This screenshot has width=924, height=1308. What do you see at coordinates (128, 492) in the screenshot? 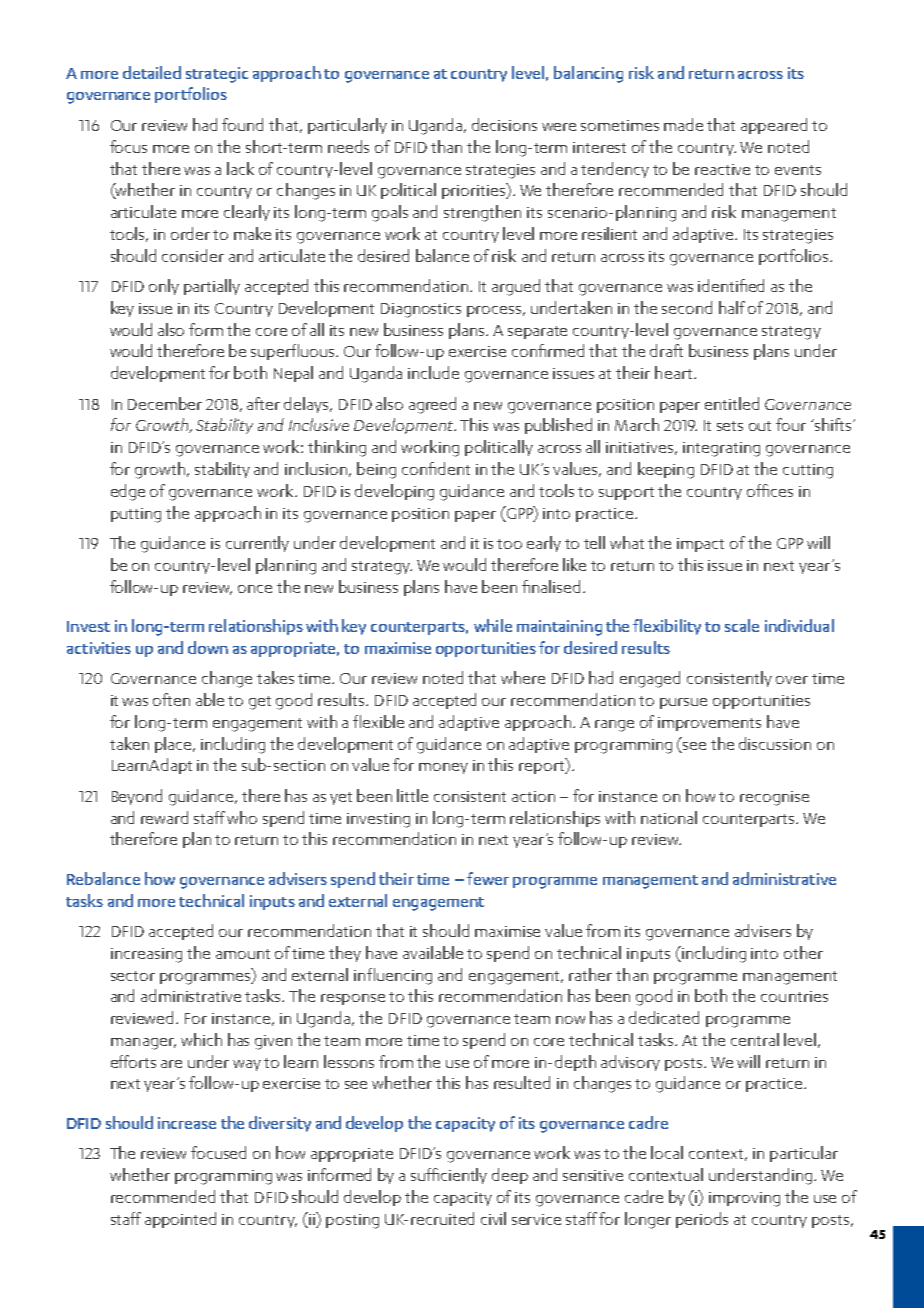
I see `edge` at bounding box center [128, 492].
